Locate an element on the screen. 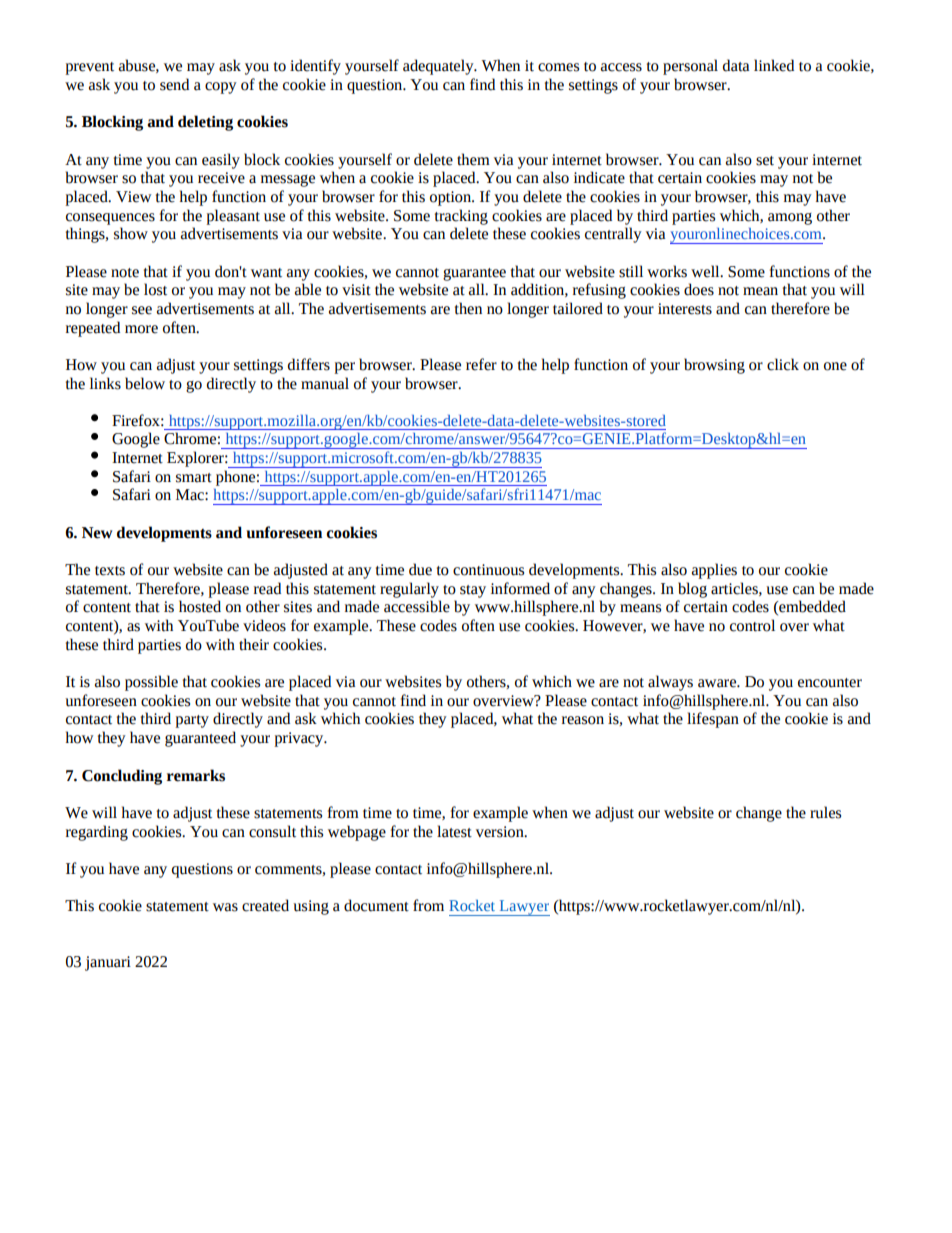 The image size is (952, 1233). send is located at coordinates (174, 84).
